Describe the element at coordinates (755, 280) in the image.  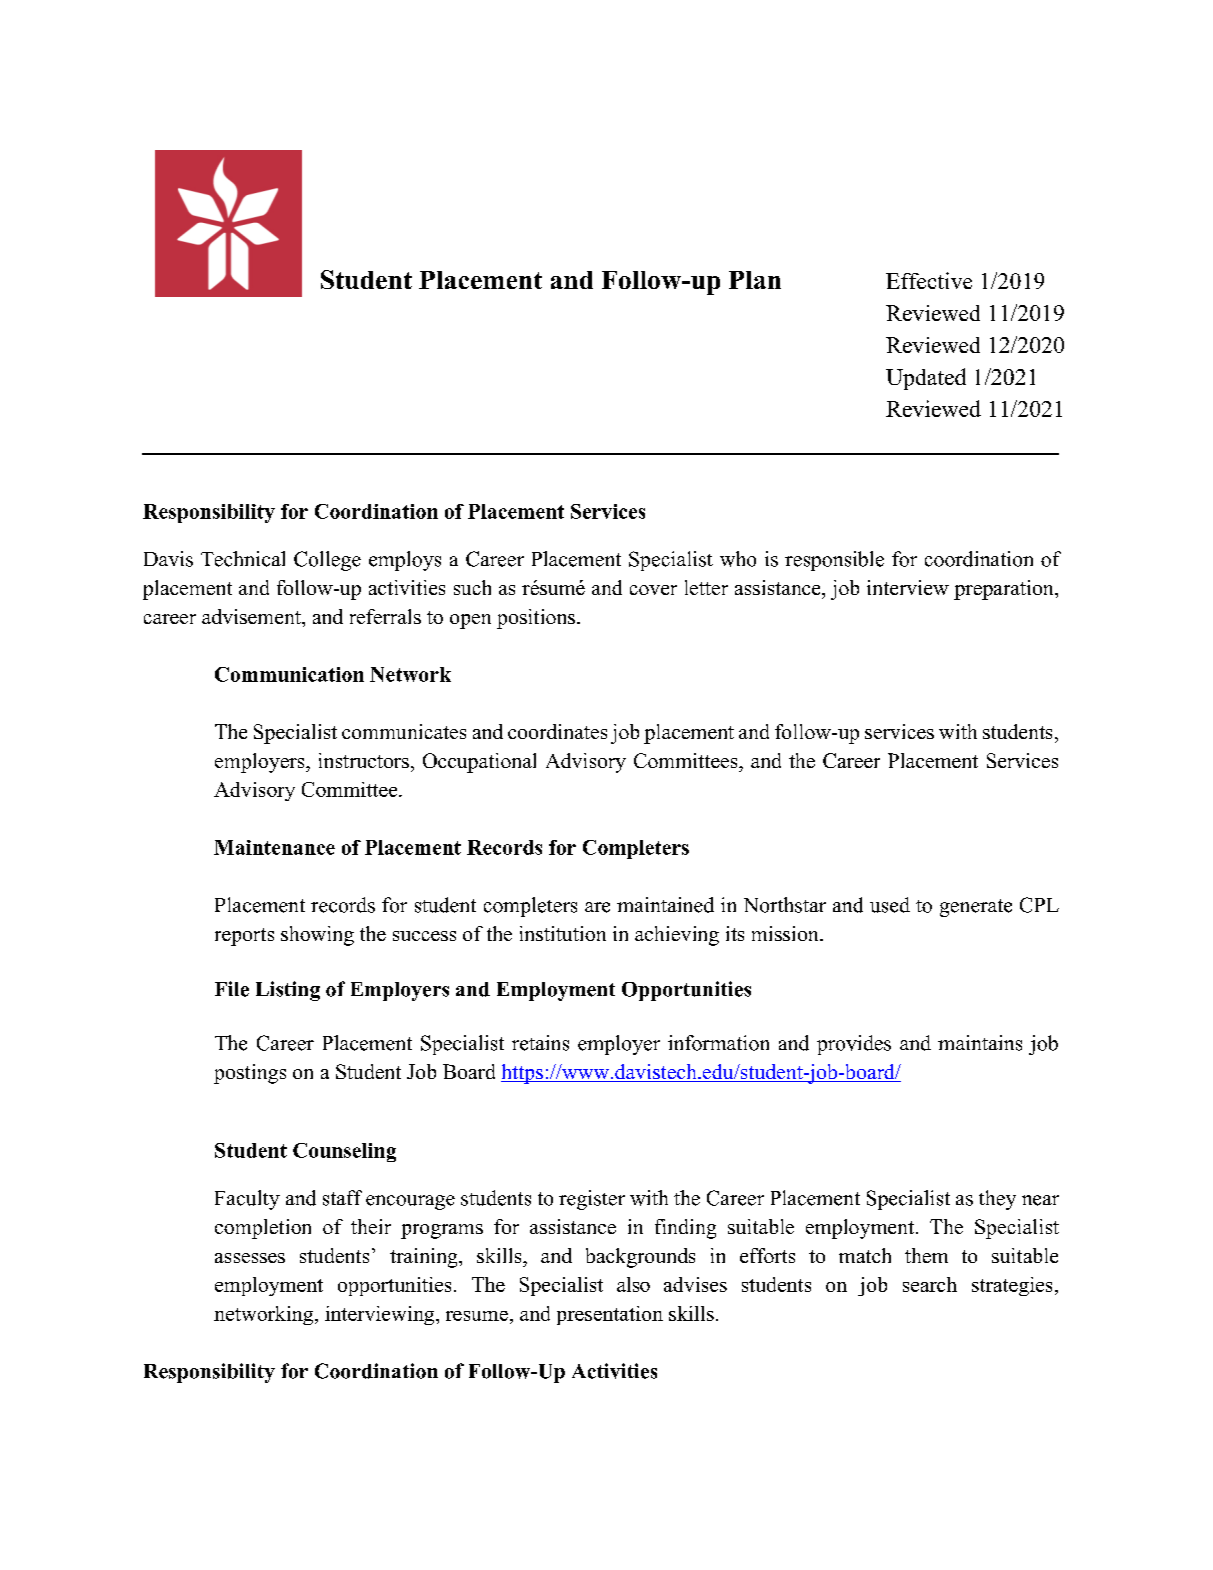
I see `Plan` at that location.
